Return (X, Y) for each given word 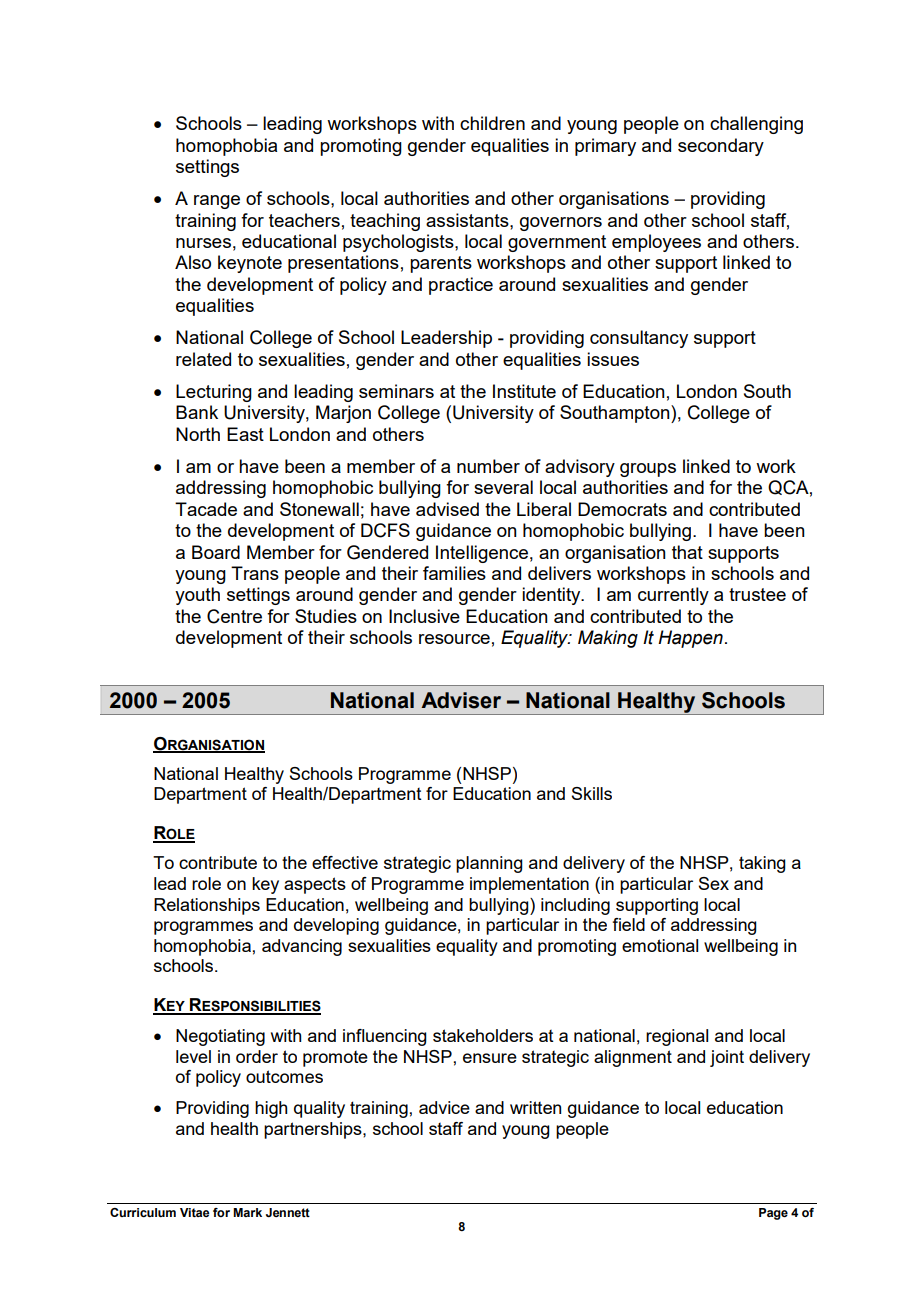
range (217, 202)
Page (773, 1214)
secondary (721, 147)
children (492, 123)
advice (444, 1107)
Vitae (194, 1212)
